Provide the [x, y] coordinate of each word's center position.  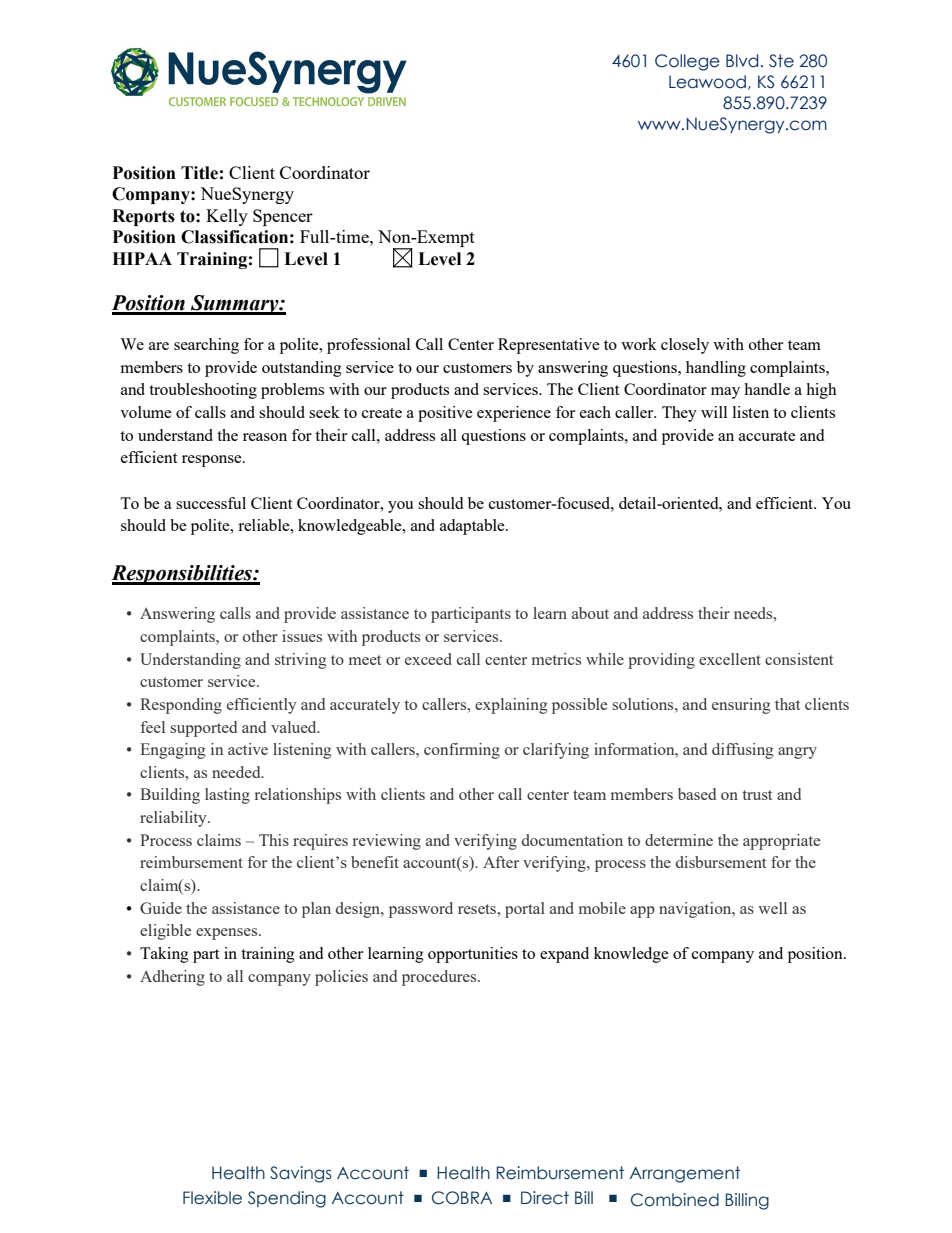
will [714, 412]
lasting [227, 796]
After [501, 862]
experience [514, 414]
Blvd [742, 61]
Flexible [212, 1198]
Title [199, 173]
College [687, 62]
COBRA [462, 1198]
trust [757, 795]
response [213, 461]
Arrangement [685, 1174]
